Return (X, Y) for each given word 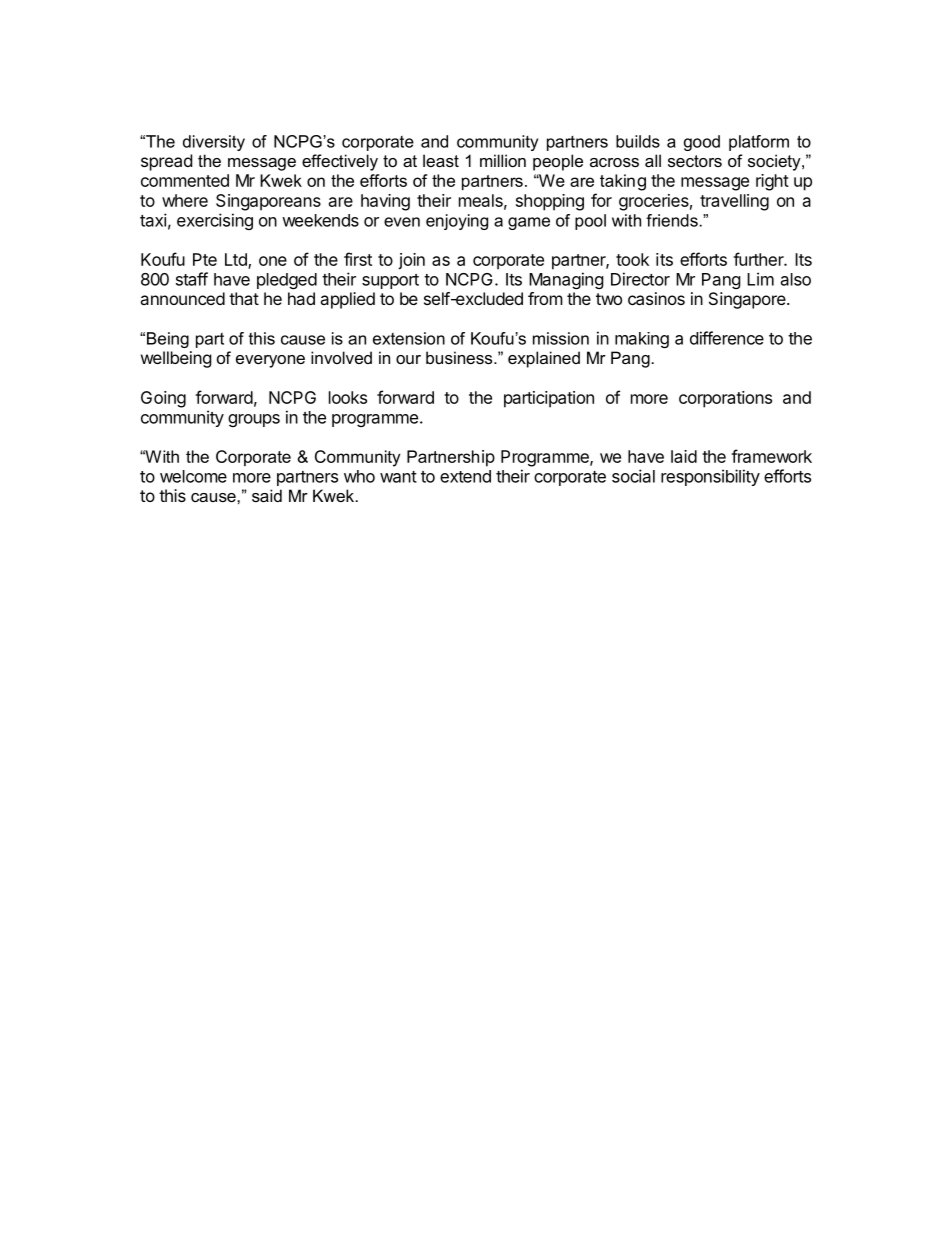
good (702, 143)
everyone (270, 361)
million (503, 160)
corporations (725, 399)
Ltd (237, 260)
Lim (760, 279)
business (460, 357)
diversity (214, 143)
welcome (193, 476)
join (411, 261)
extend (465, 476)
